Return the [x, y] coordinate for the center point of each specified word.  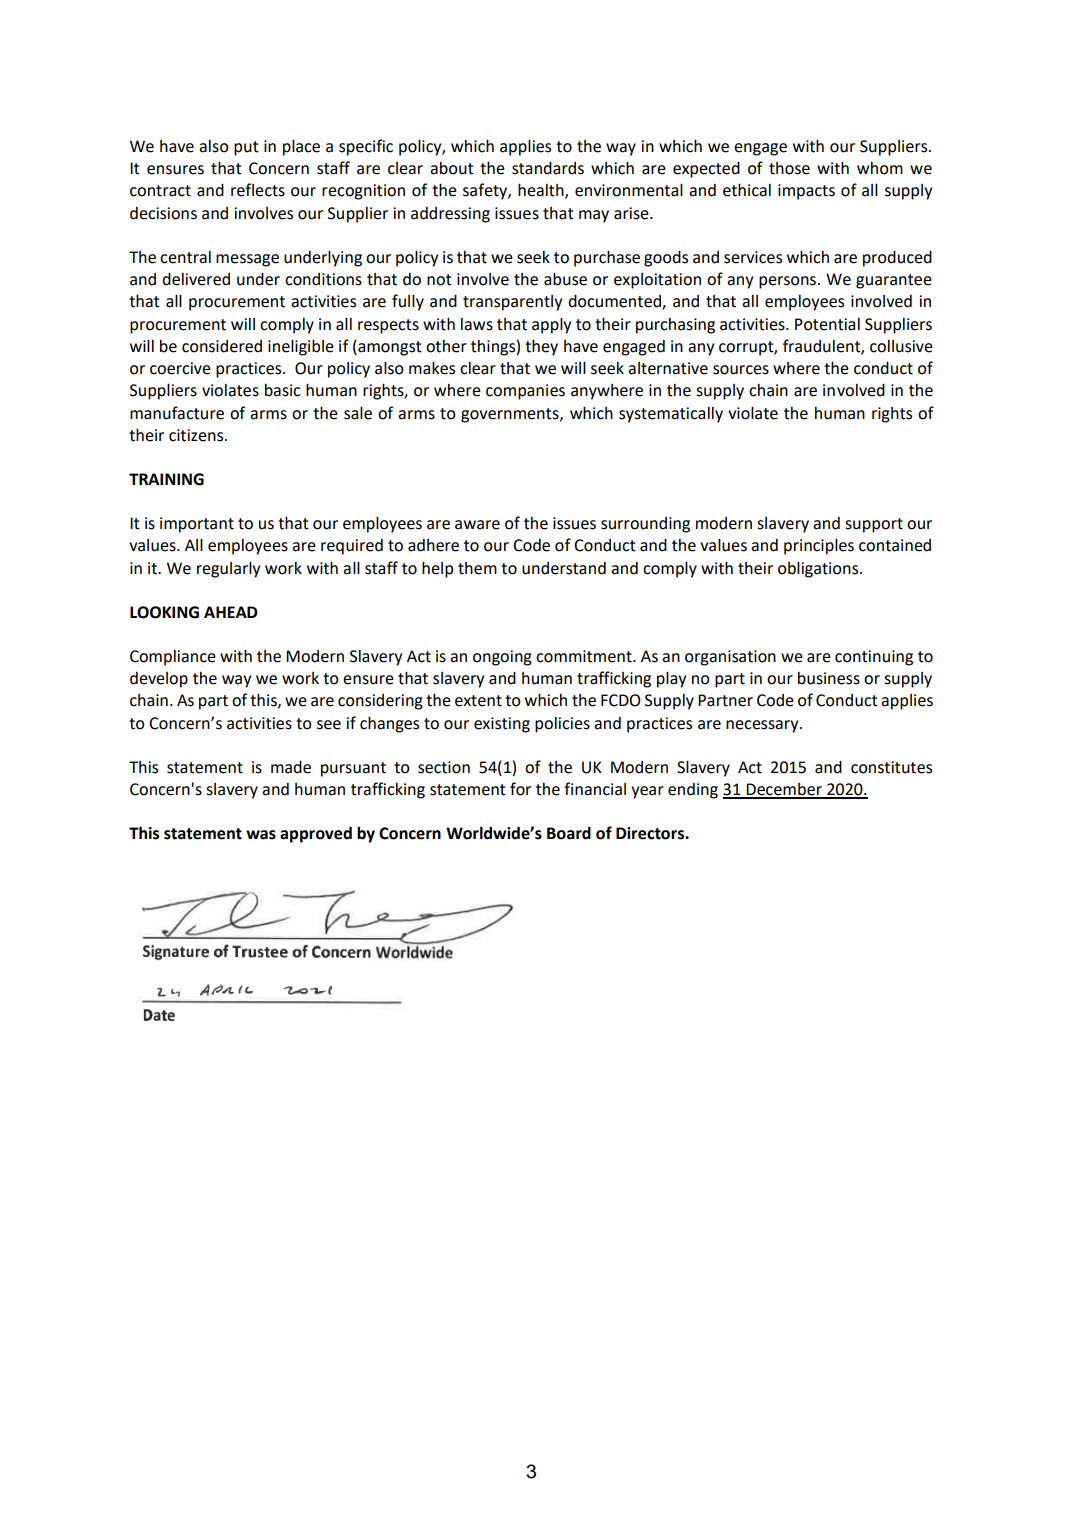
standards [548, 168]
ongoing [502, 658]
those [789, 168]
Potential [827, 324]
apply [551, 326]
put [246, 148]
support [874, 525]
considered [222, 346]
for [520, 789]
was [261, 835]
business [829, 678]
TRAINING [166, 479]
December [784, 790]
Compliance [173, 658]
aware [477, 525]
